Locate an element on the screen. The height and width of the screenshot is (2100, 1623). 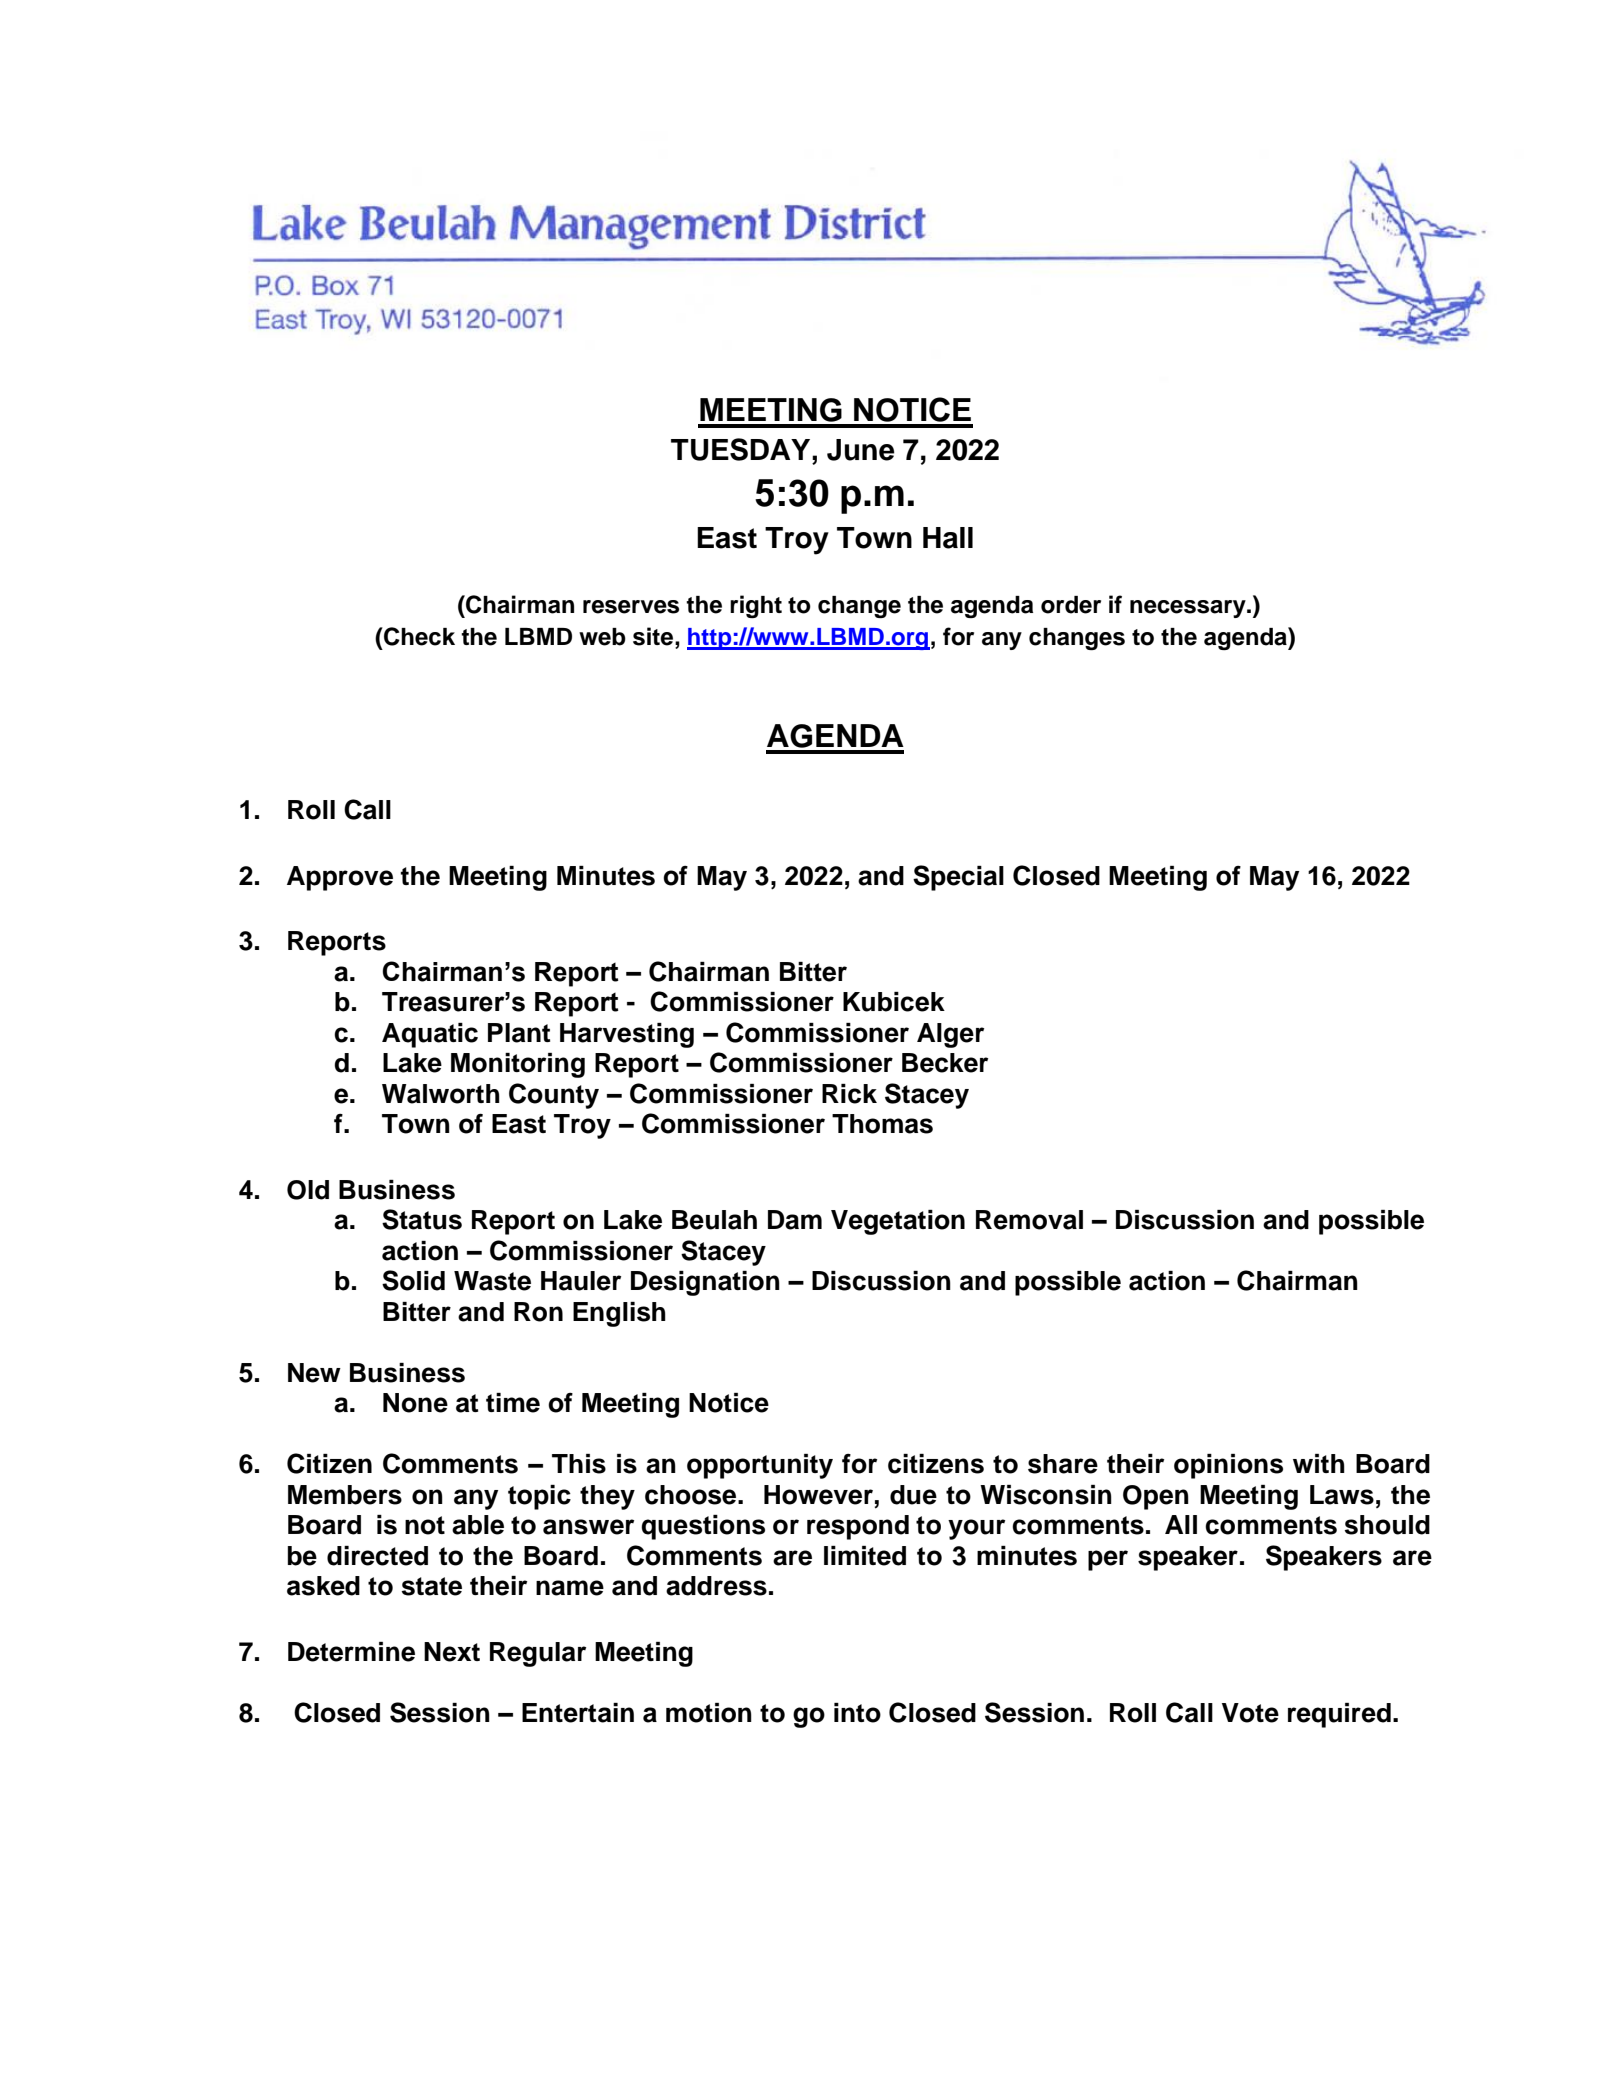
Alger is located at coordinates (950, 1035).
